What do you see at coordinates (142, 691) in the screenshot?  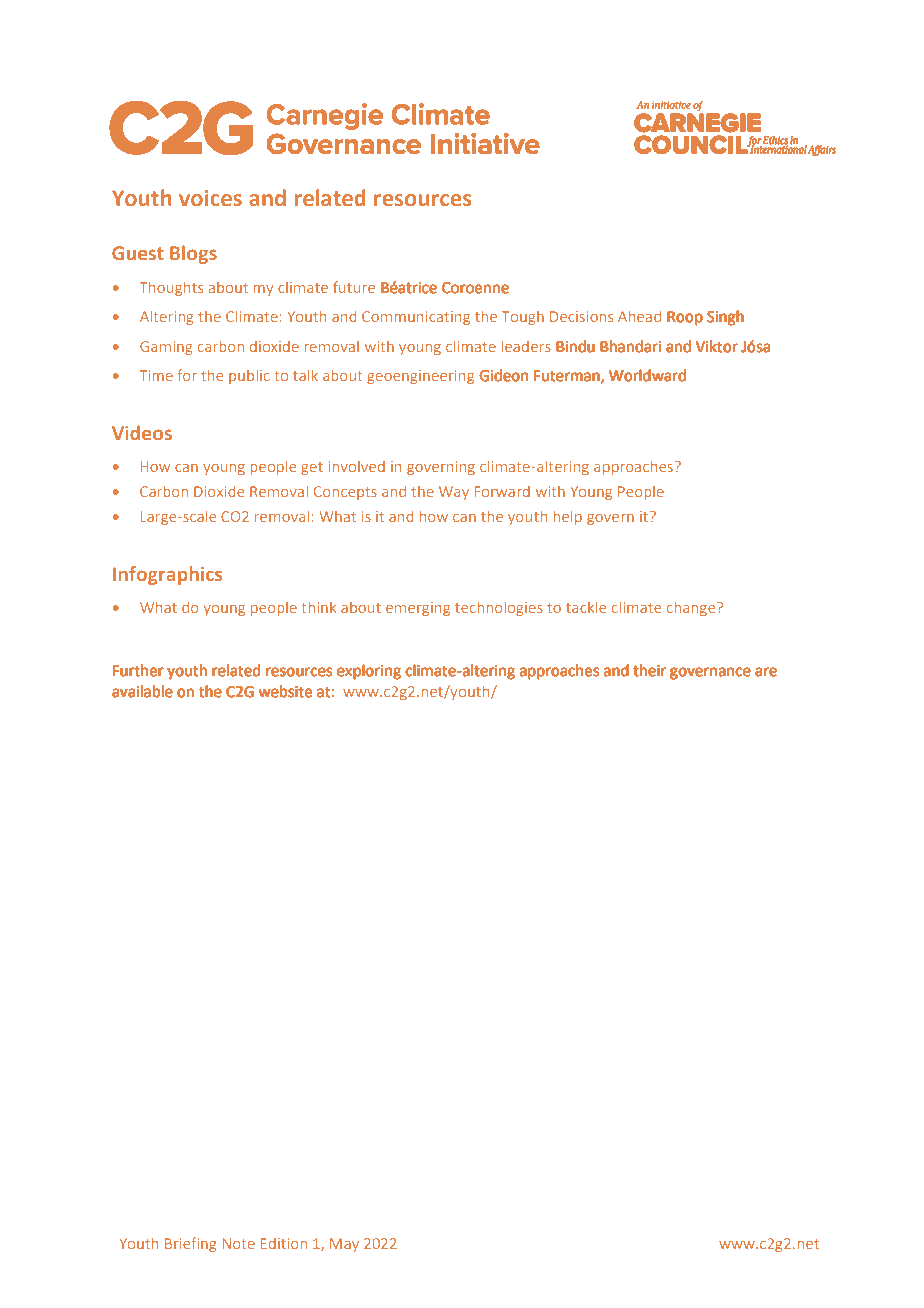 I see `available` at bounding box center [142, 691].
